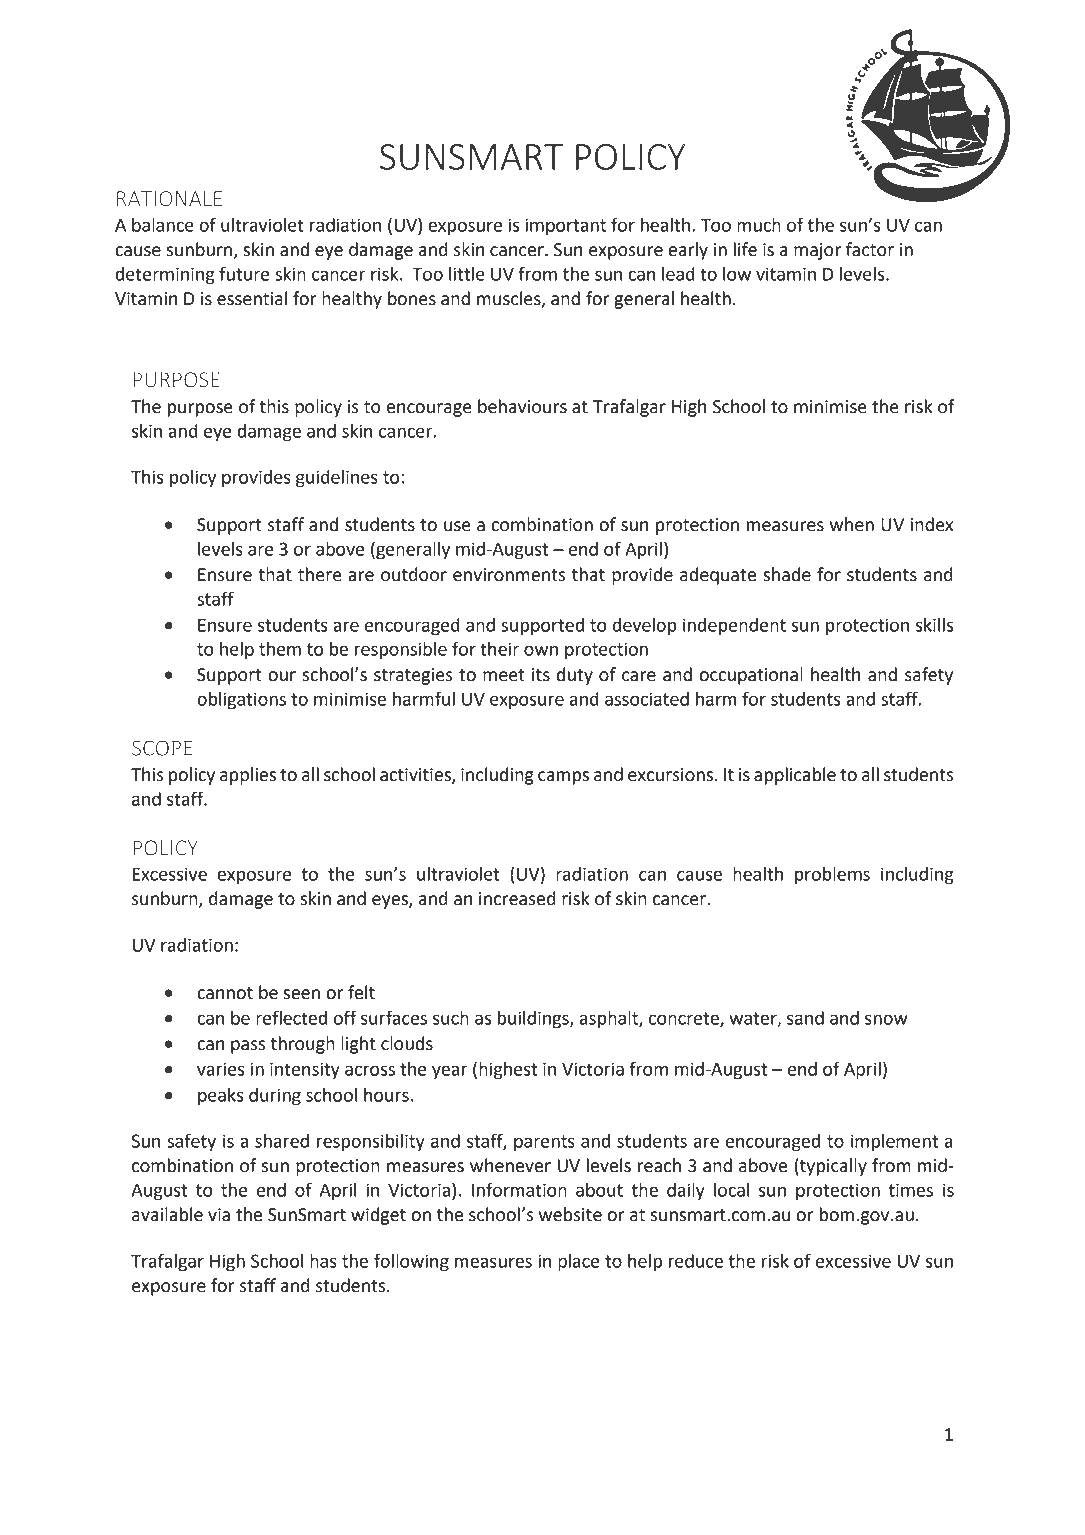  What do you see at coordinates (534, 1020) in the screenshot?
I see `buildings` at bounding box center [534, 1020].
